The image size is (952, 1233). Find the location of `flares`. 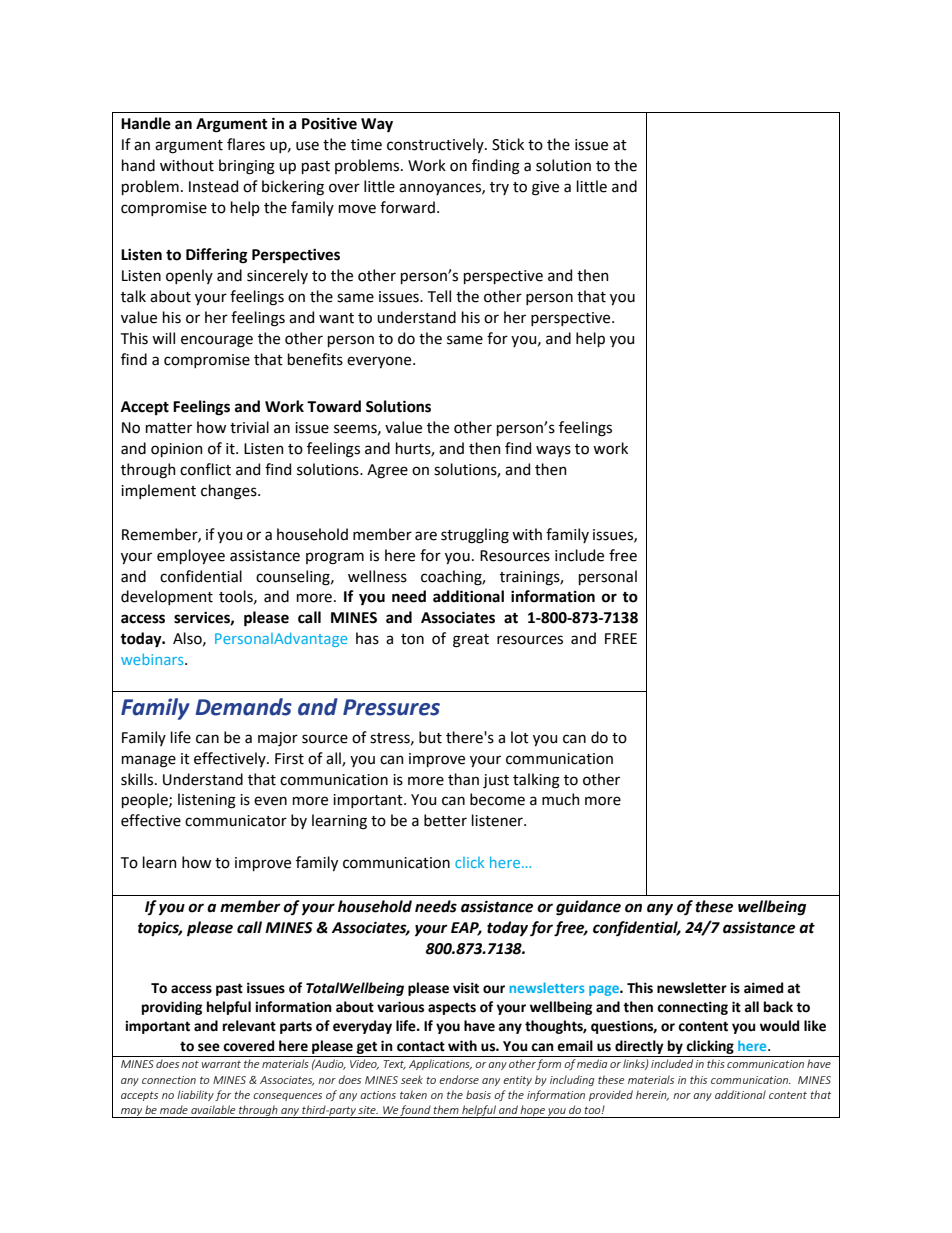

flares is located at coordinates (246, 144).
